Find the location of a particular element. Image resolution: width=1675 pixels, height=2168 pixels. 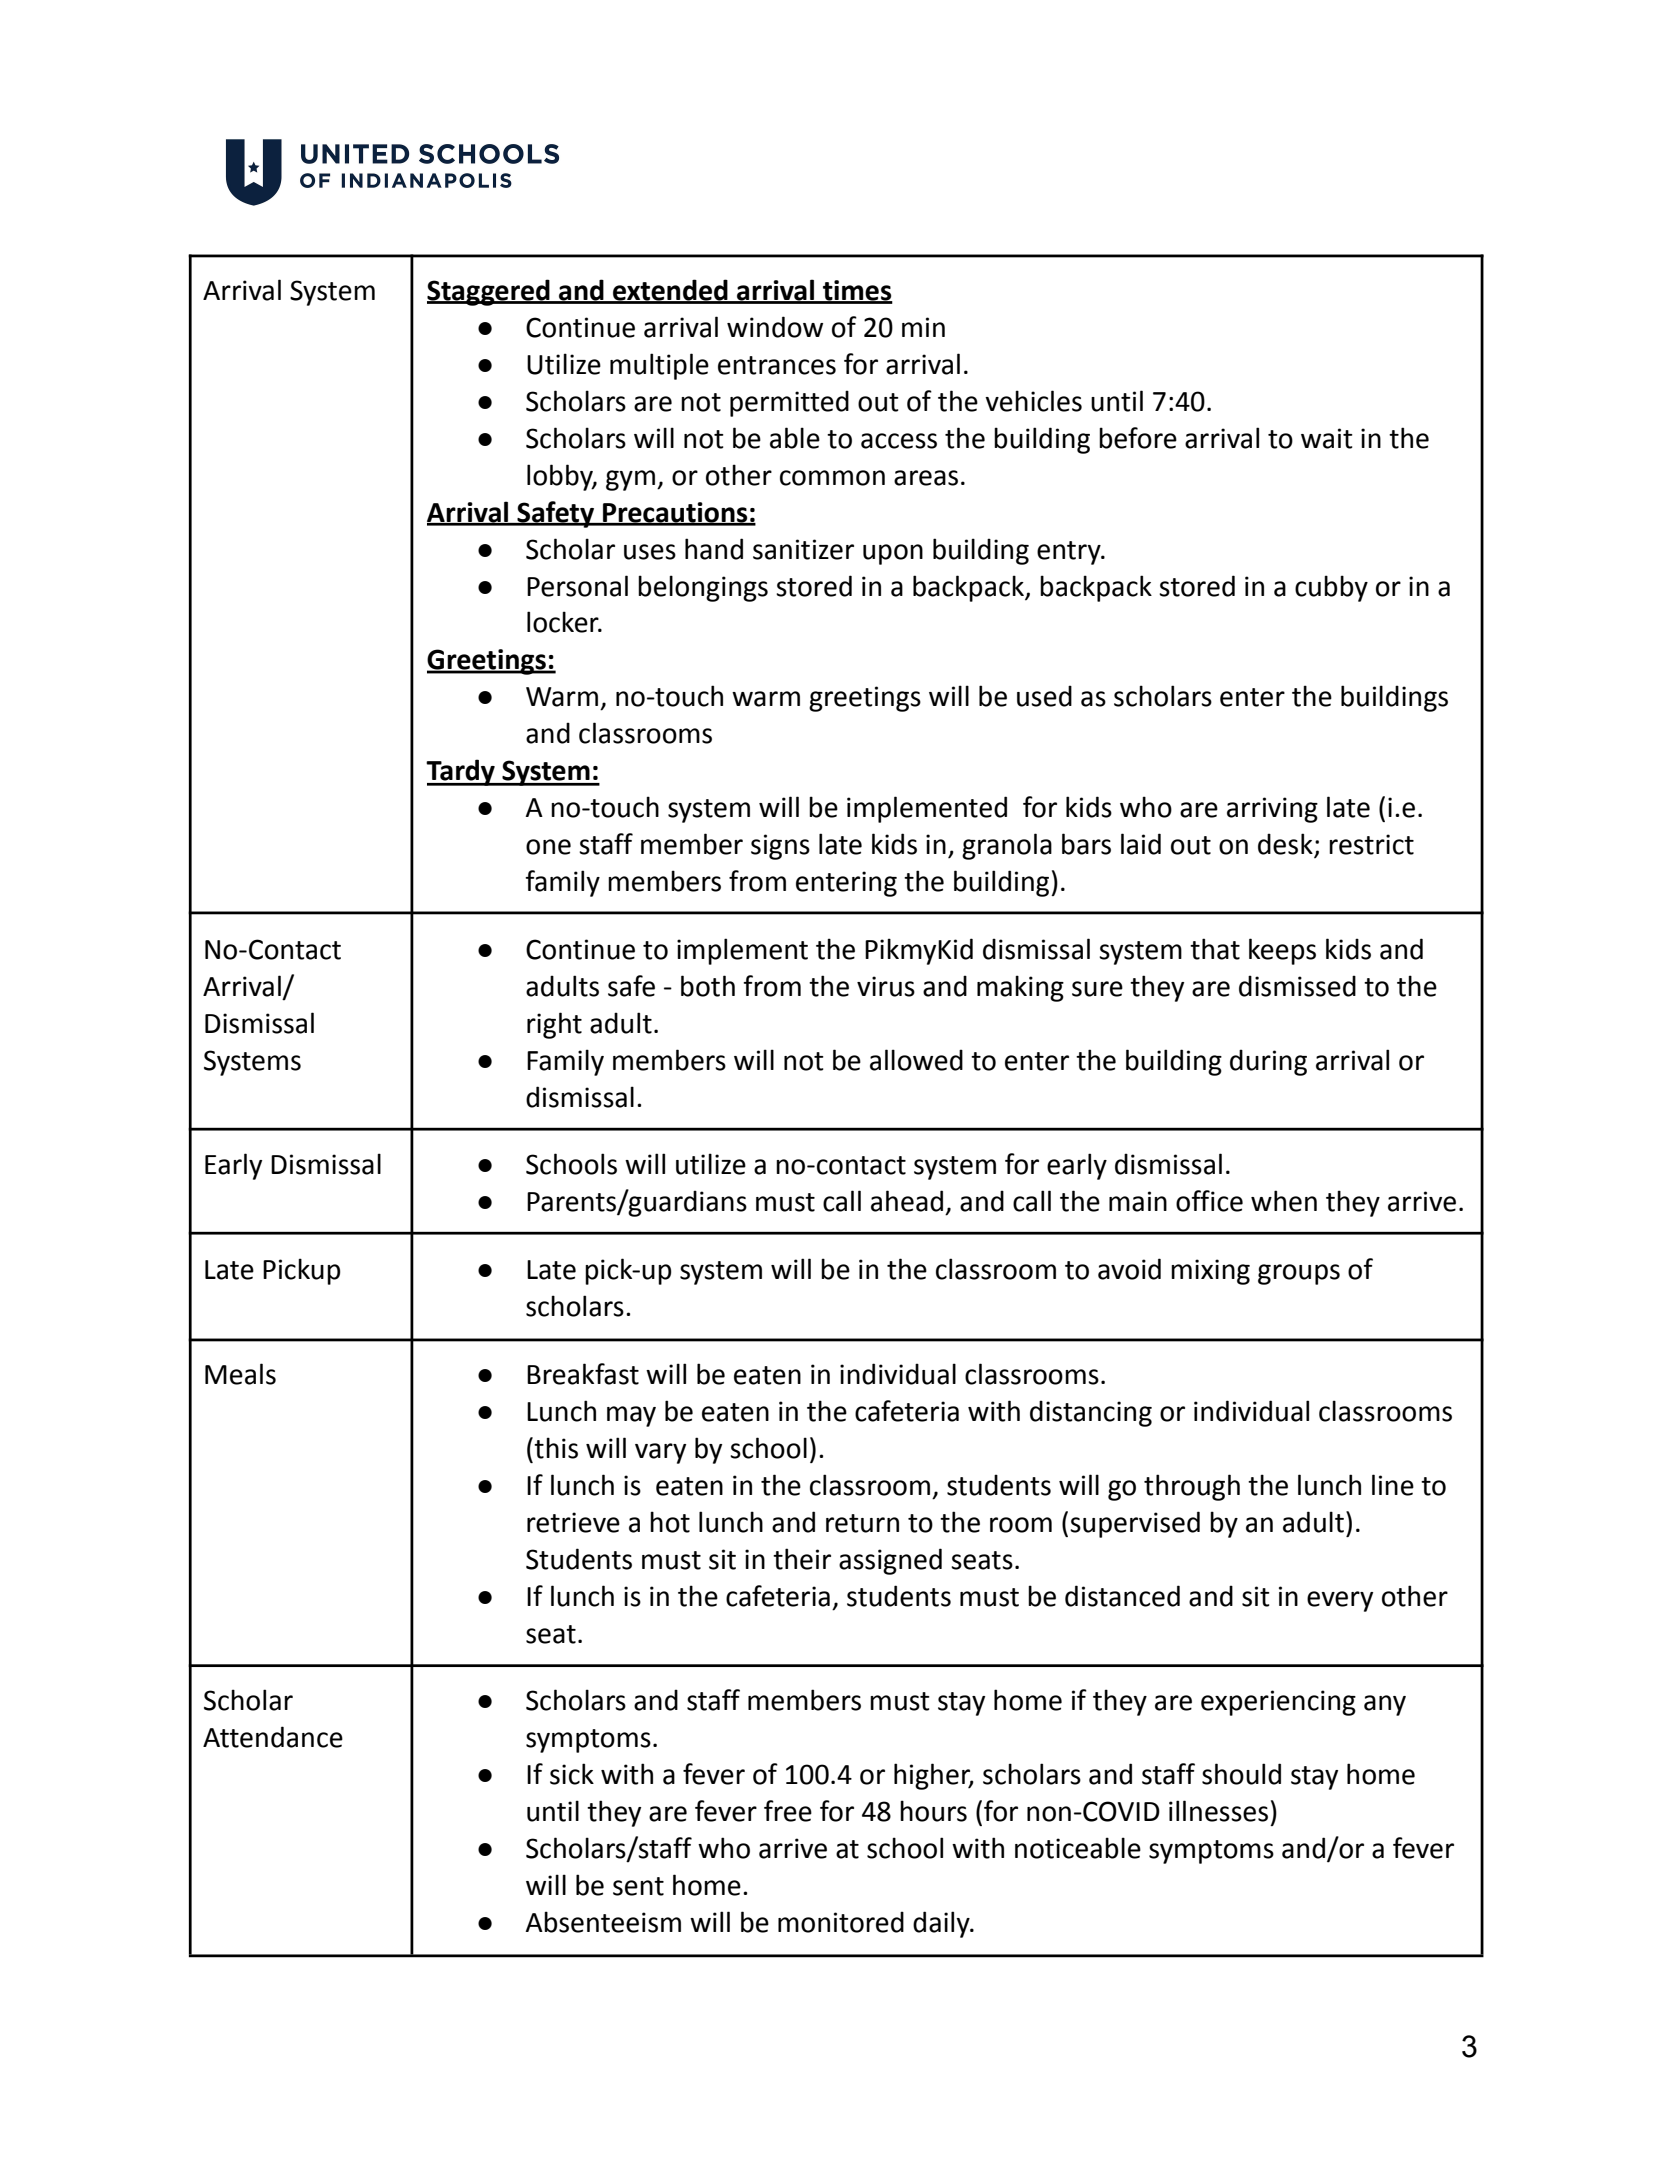

Tardy is located at coordinates (461, 772).
